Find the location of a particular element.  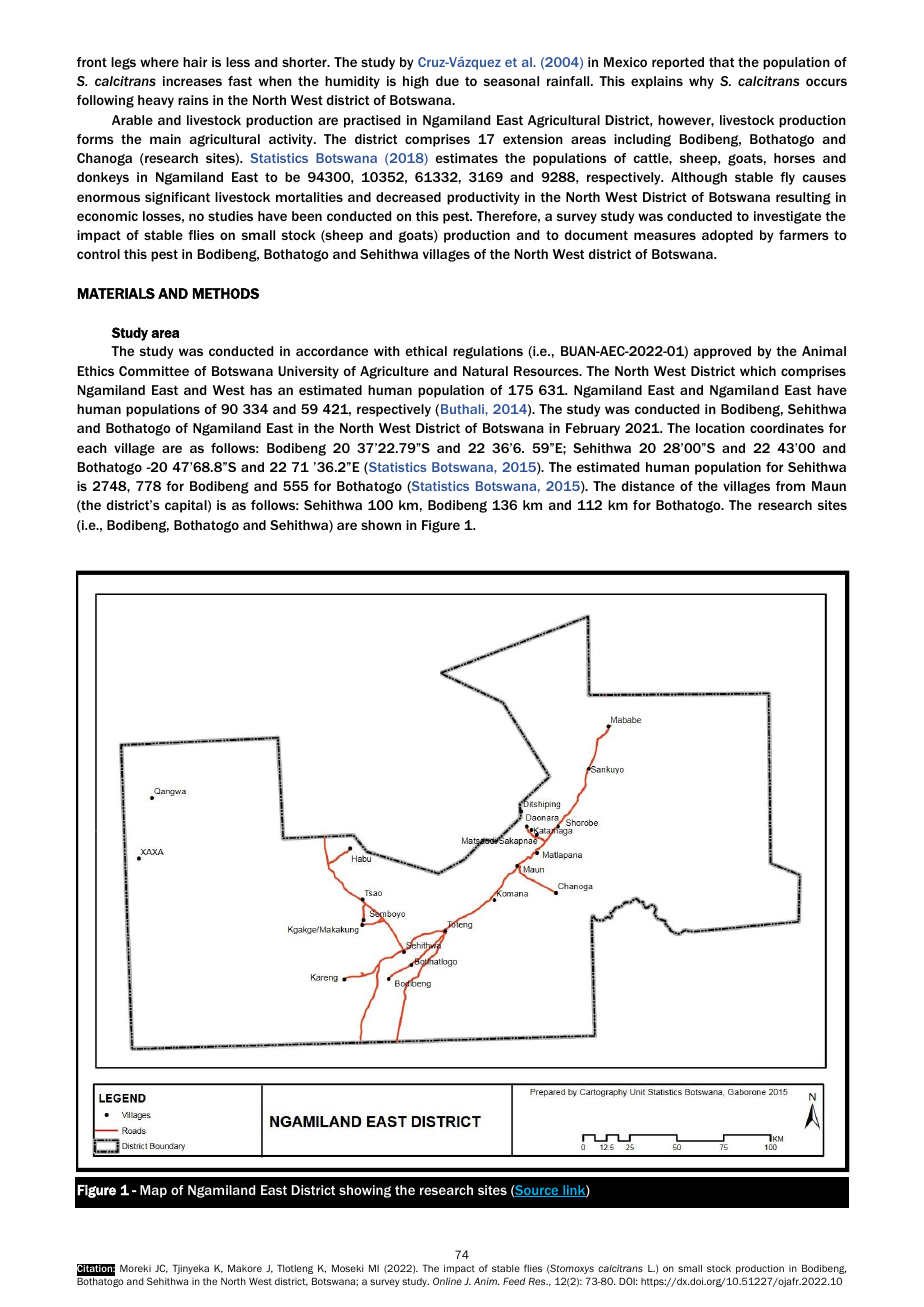

rains is located at coordinates (193, 100).
